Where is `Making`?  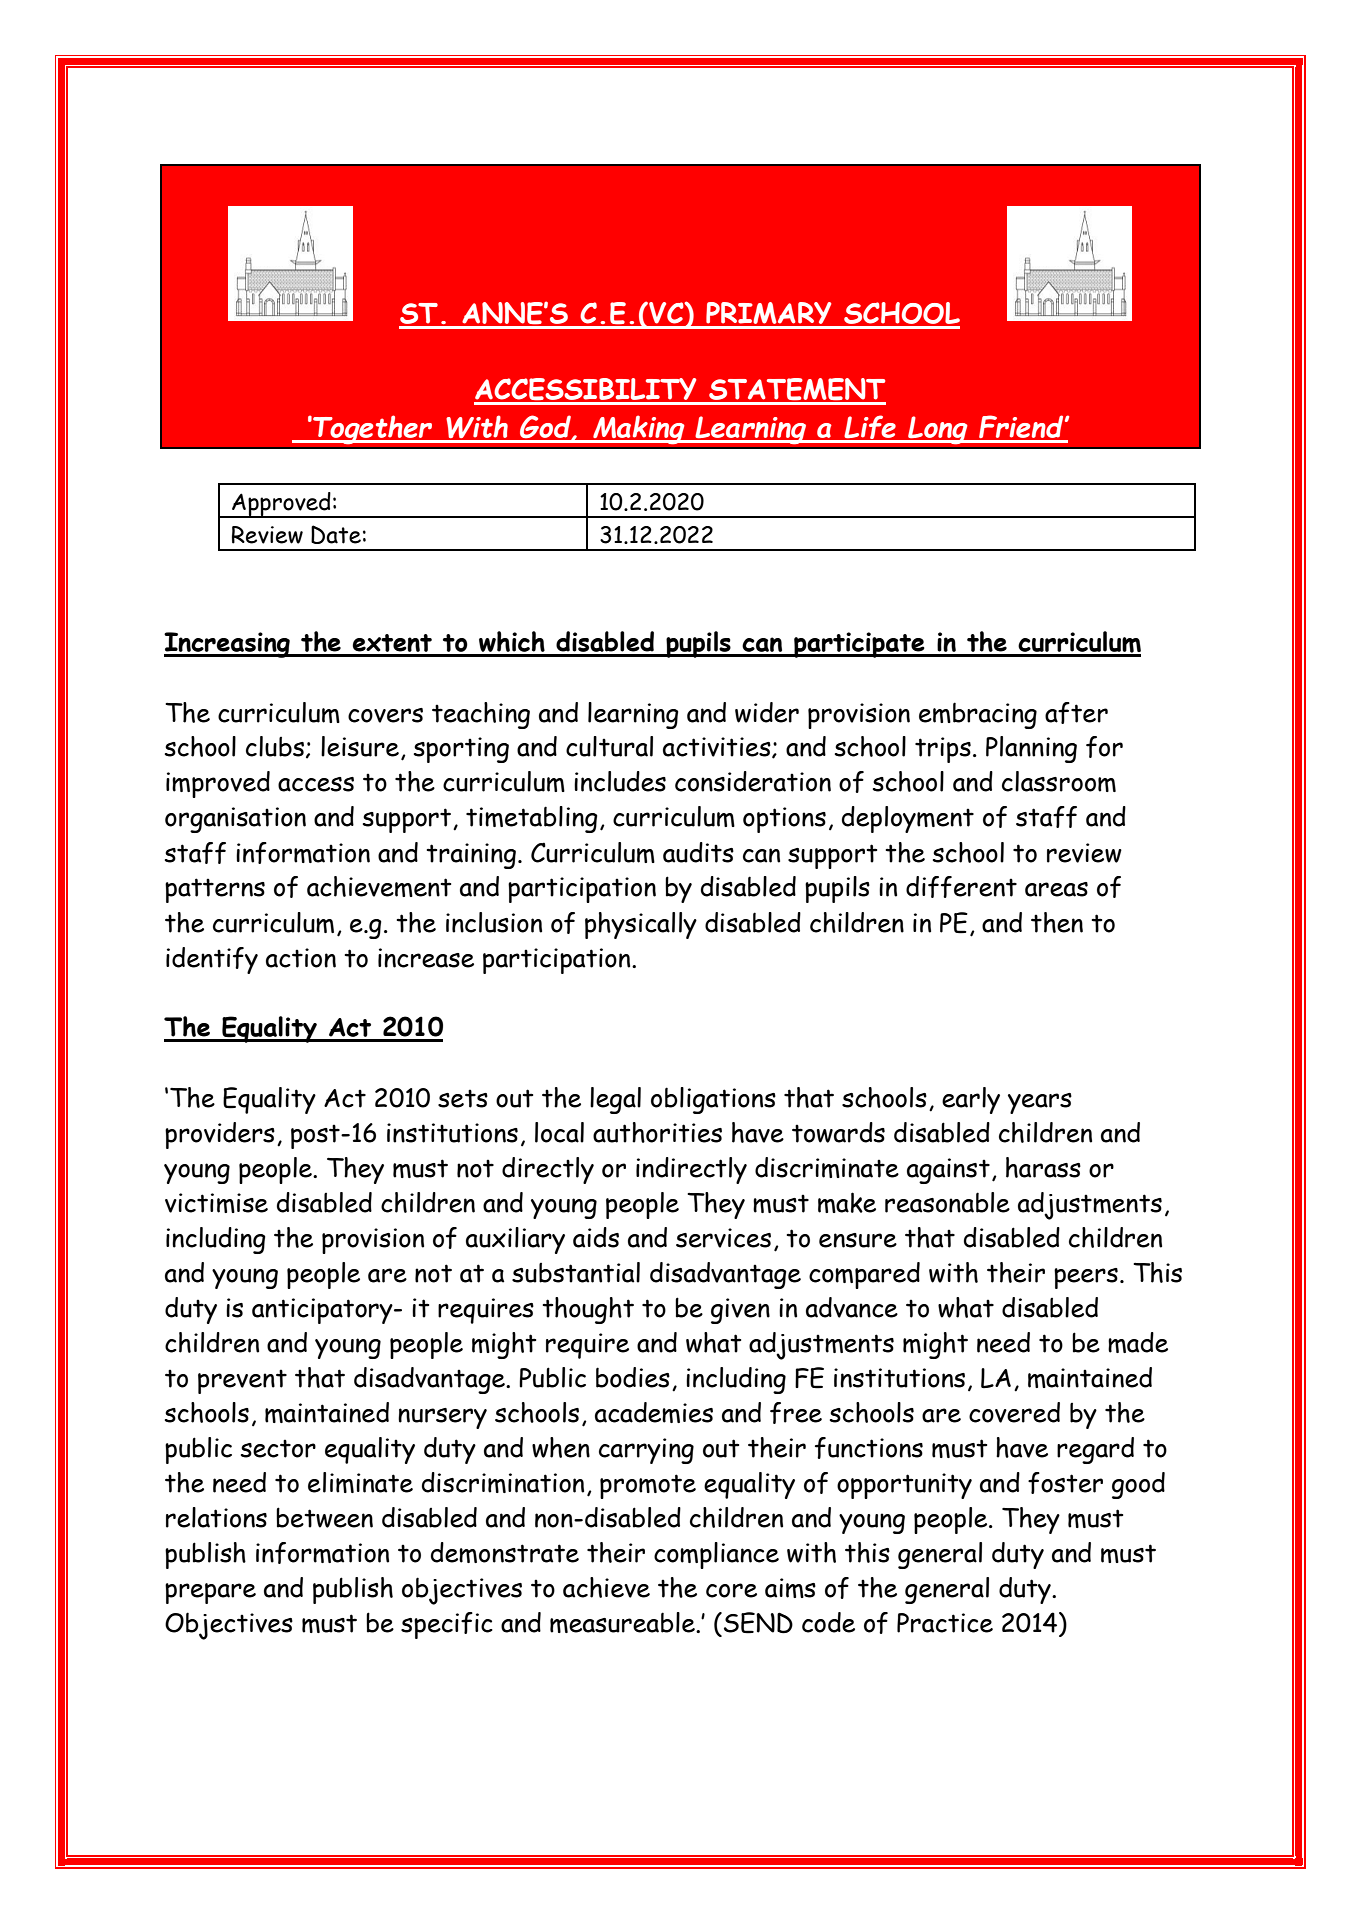
Making is located at coordinates (639, 430).
